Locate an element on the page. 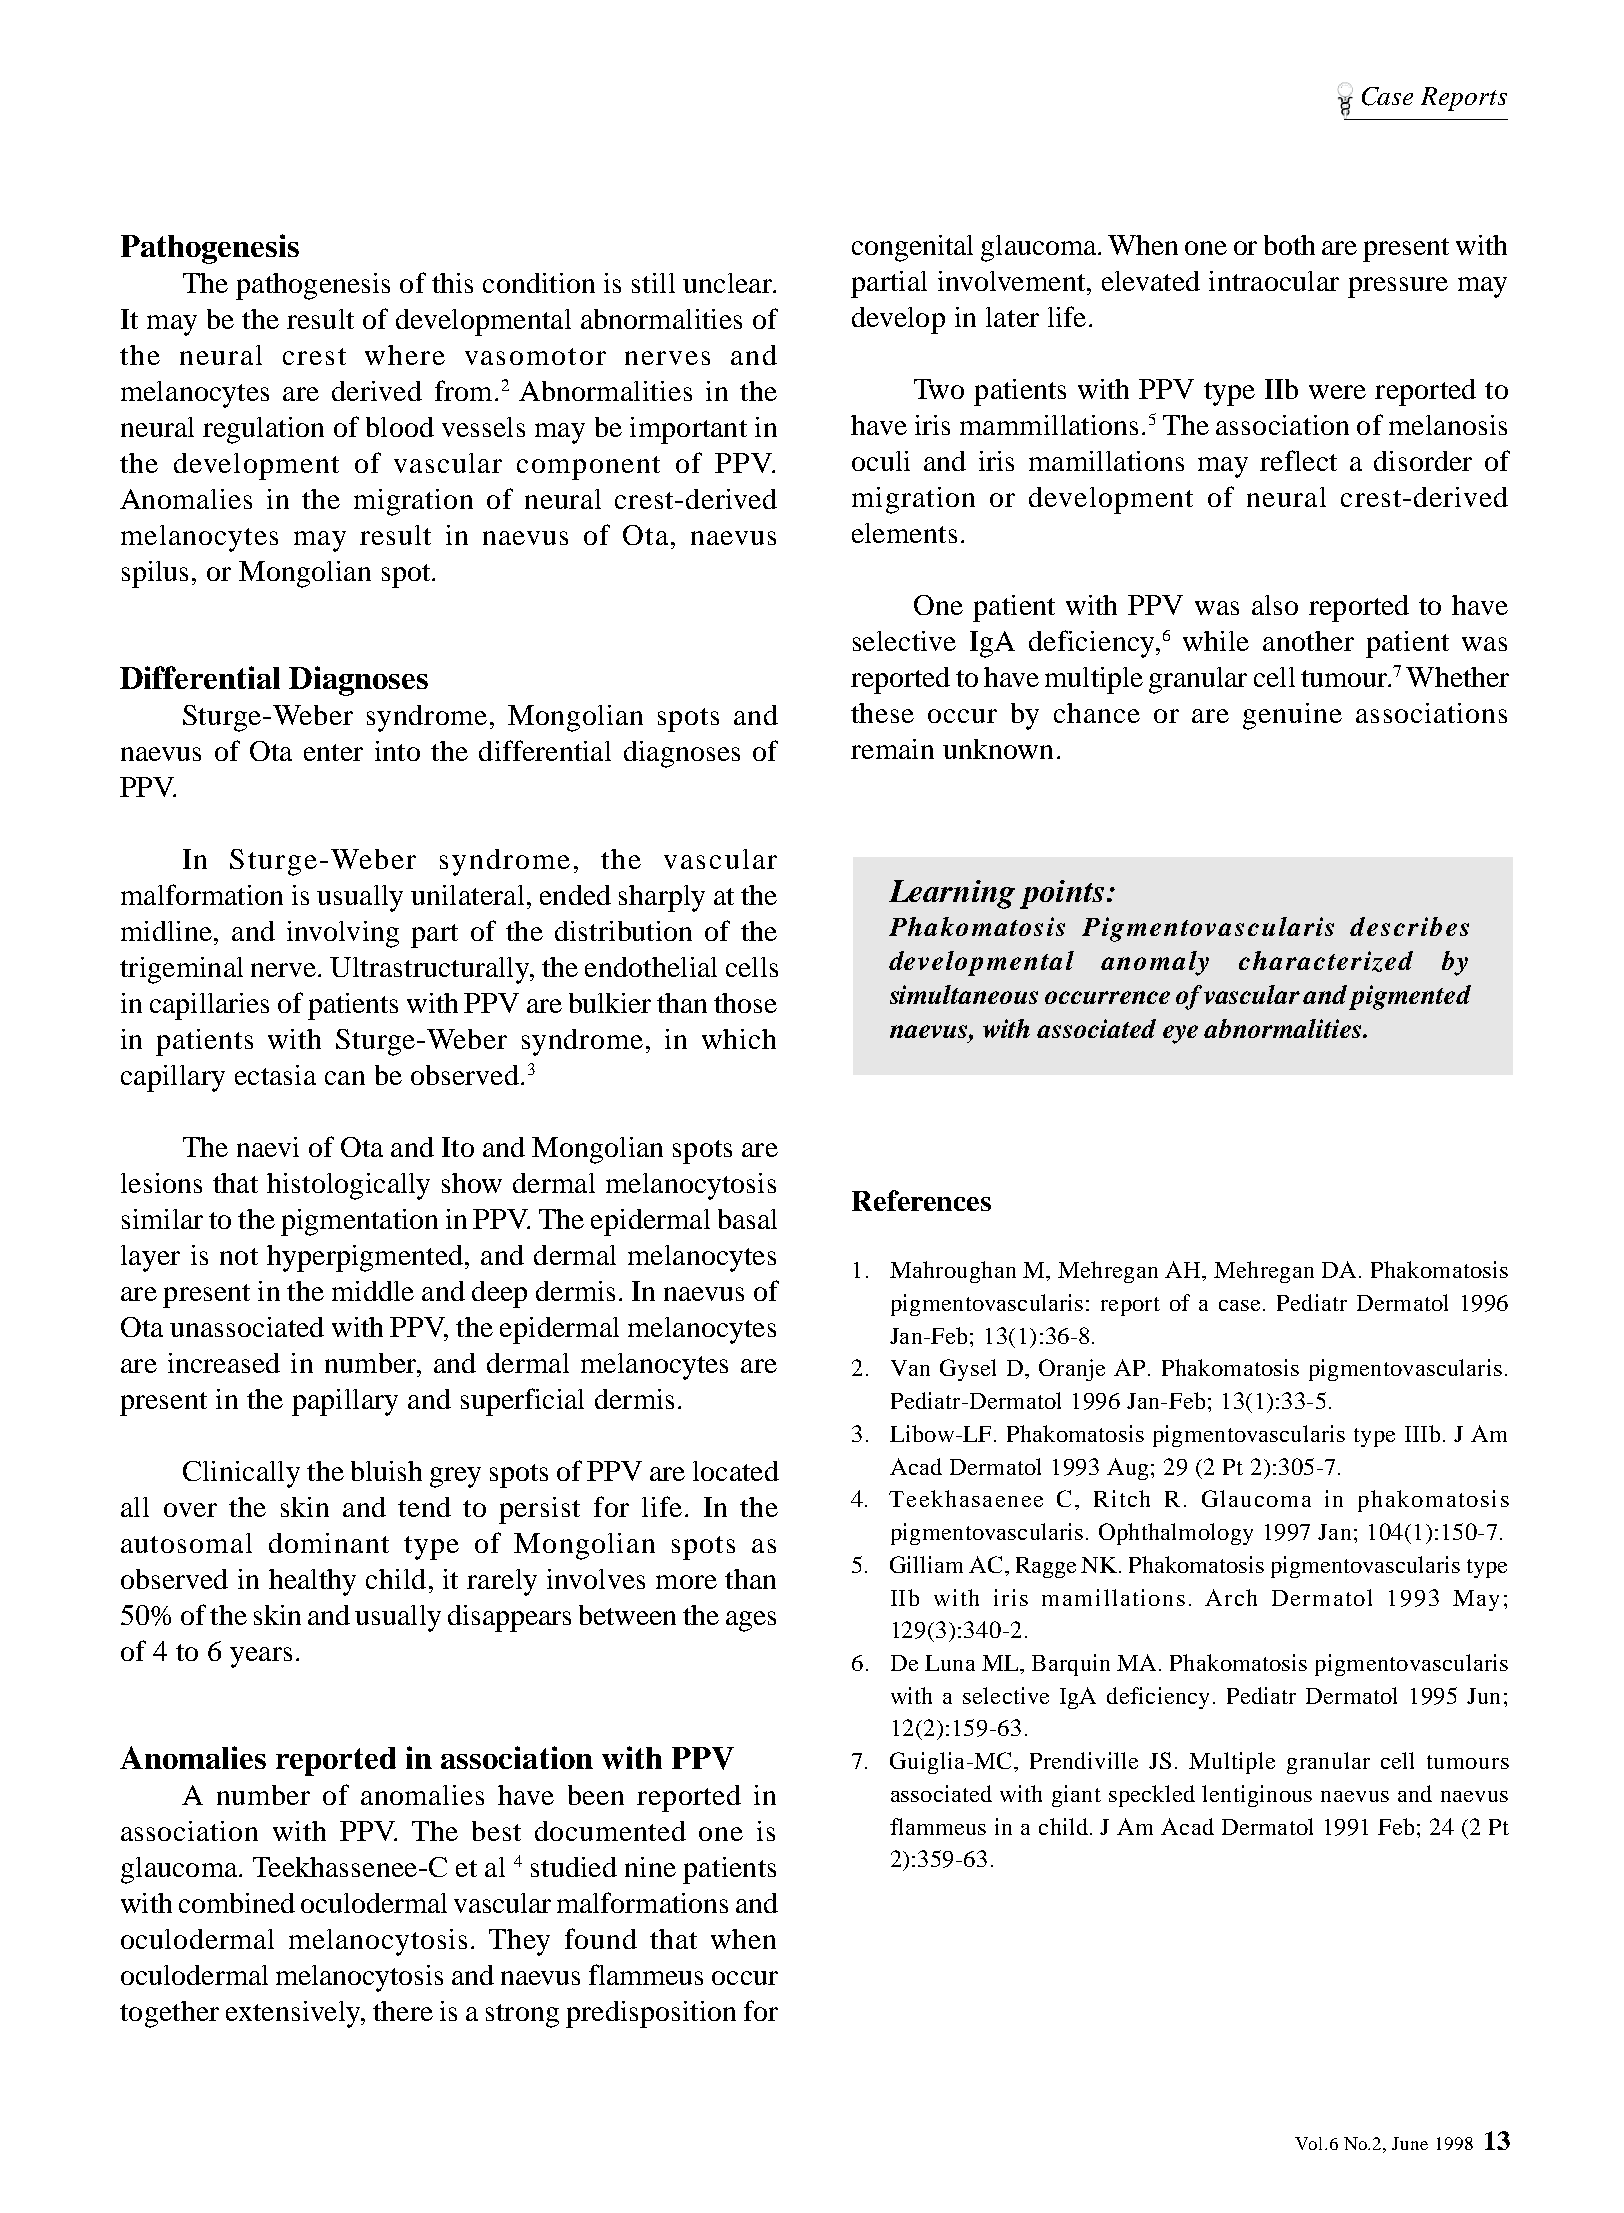 The height and width of the document is (2213, 1624). histologically is located at coordinates (348, 1186).
